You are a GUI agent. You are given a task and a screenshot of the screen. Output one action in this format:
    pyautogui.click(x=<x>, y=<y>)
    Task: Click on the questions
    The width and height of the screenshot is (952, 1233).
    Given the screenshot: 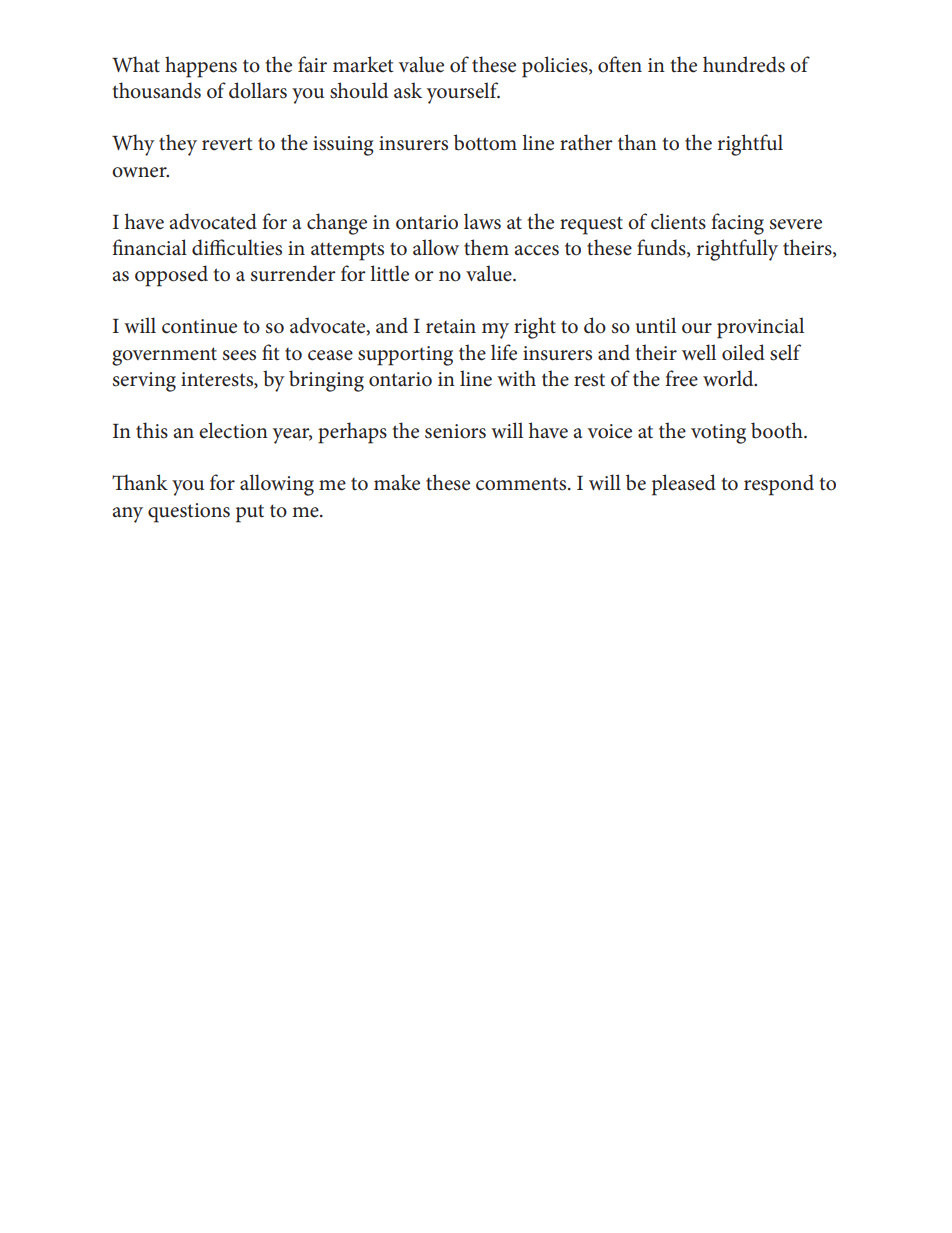 What is the action you would take?
    pyautogui.click(x=189, y=513)
